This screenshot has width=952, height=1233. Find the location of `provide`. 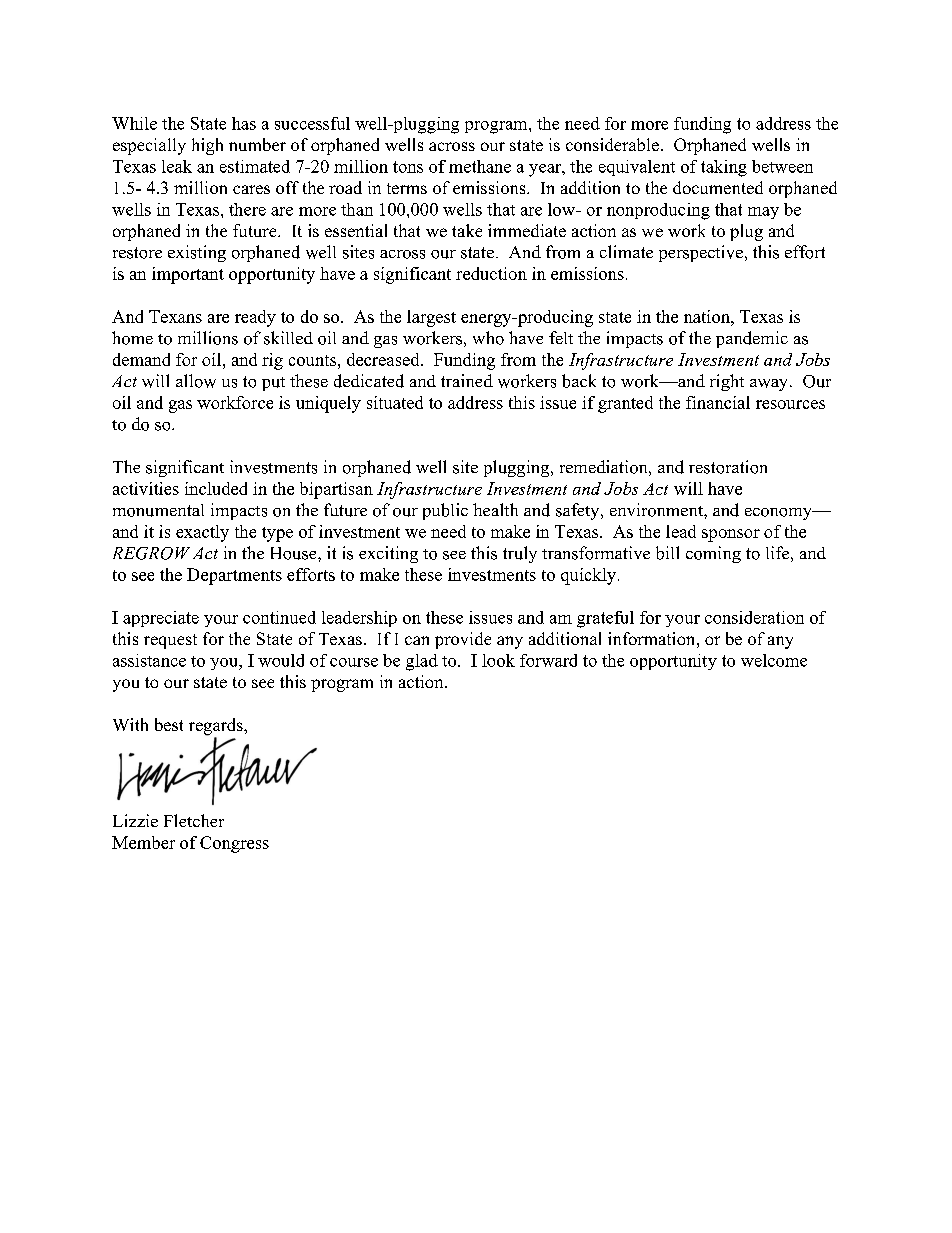

provide is located at coordinates (463, 640).
